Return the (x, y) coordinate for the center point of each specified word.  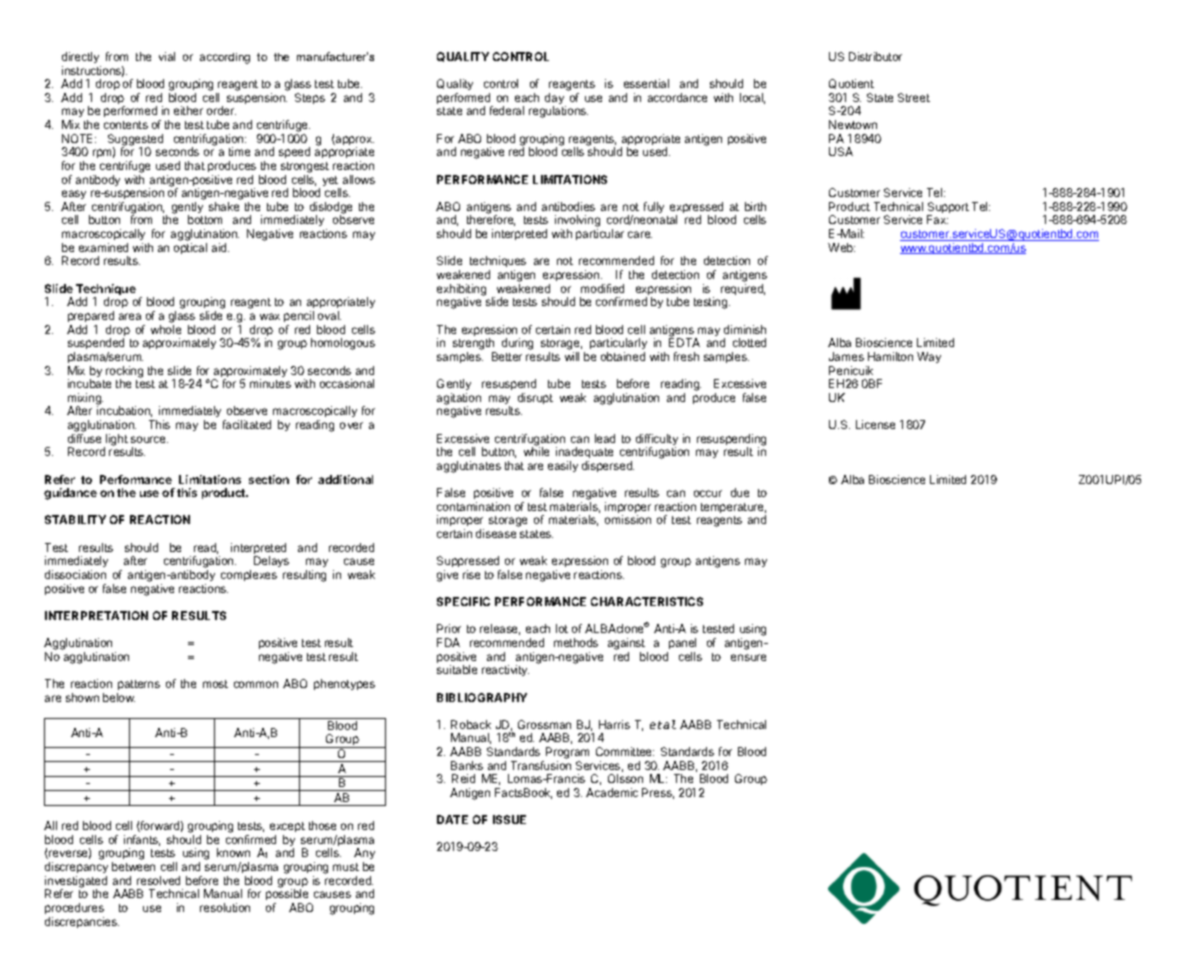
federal (507, 110)
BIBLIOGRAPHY (482, 697)
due (740, 492)
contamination (473, 506)
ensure (748, 657)
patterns (139, 685)
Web (841, 247)
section (269, 479)
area (130, 316)
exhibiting (461, 291)
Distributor (875, 56)
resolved (158, 880)
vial (167, 56)
